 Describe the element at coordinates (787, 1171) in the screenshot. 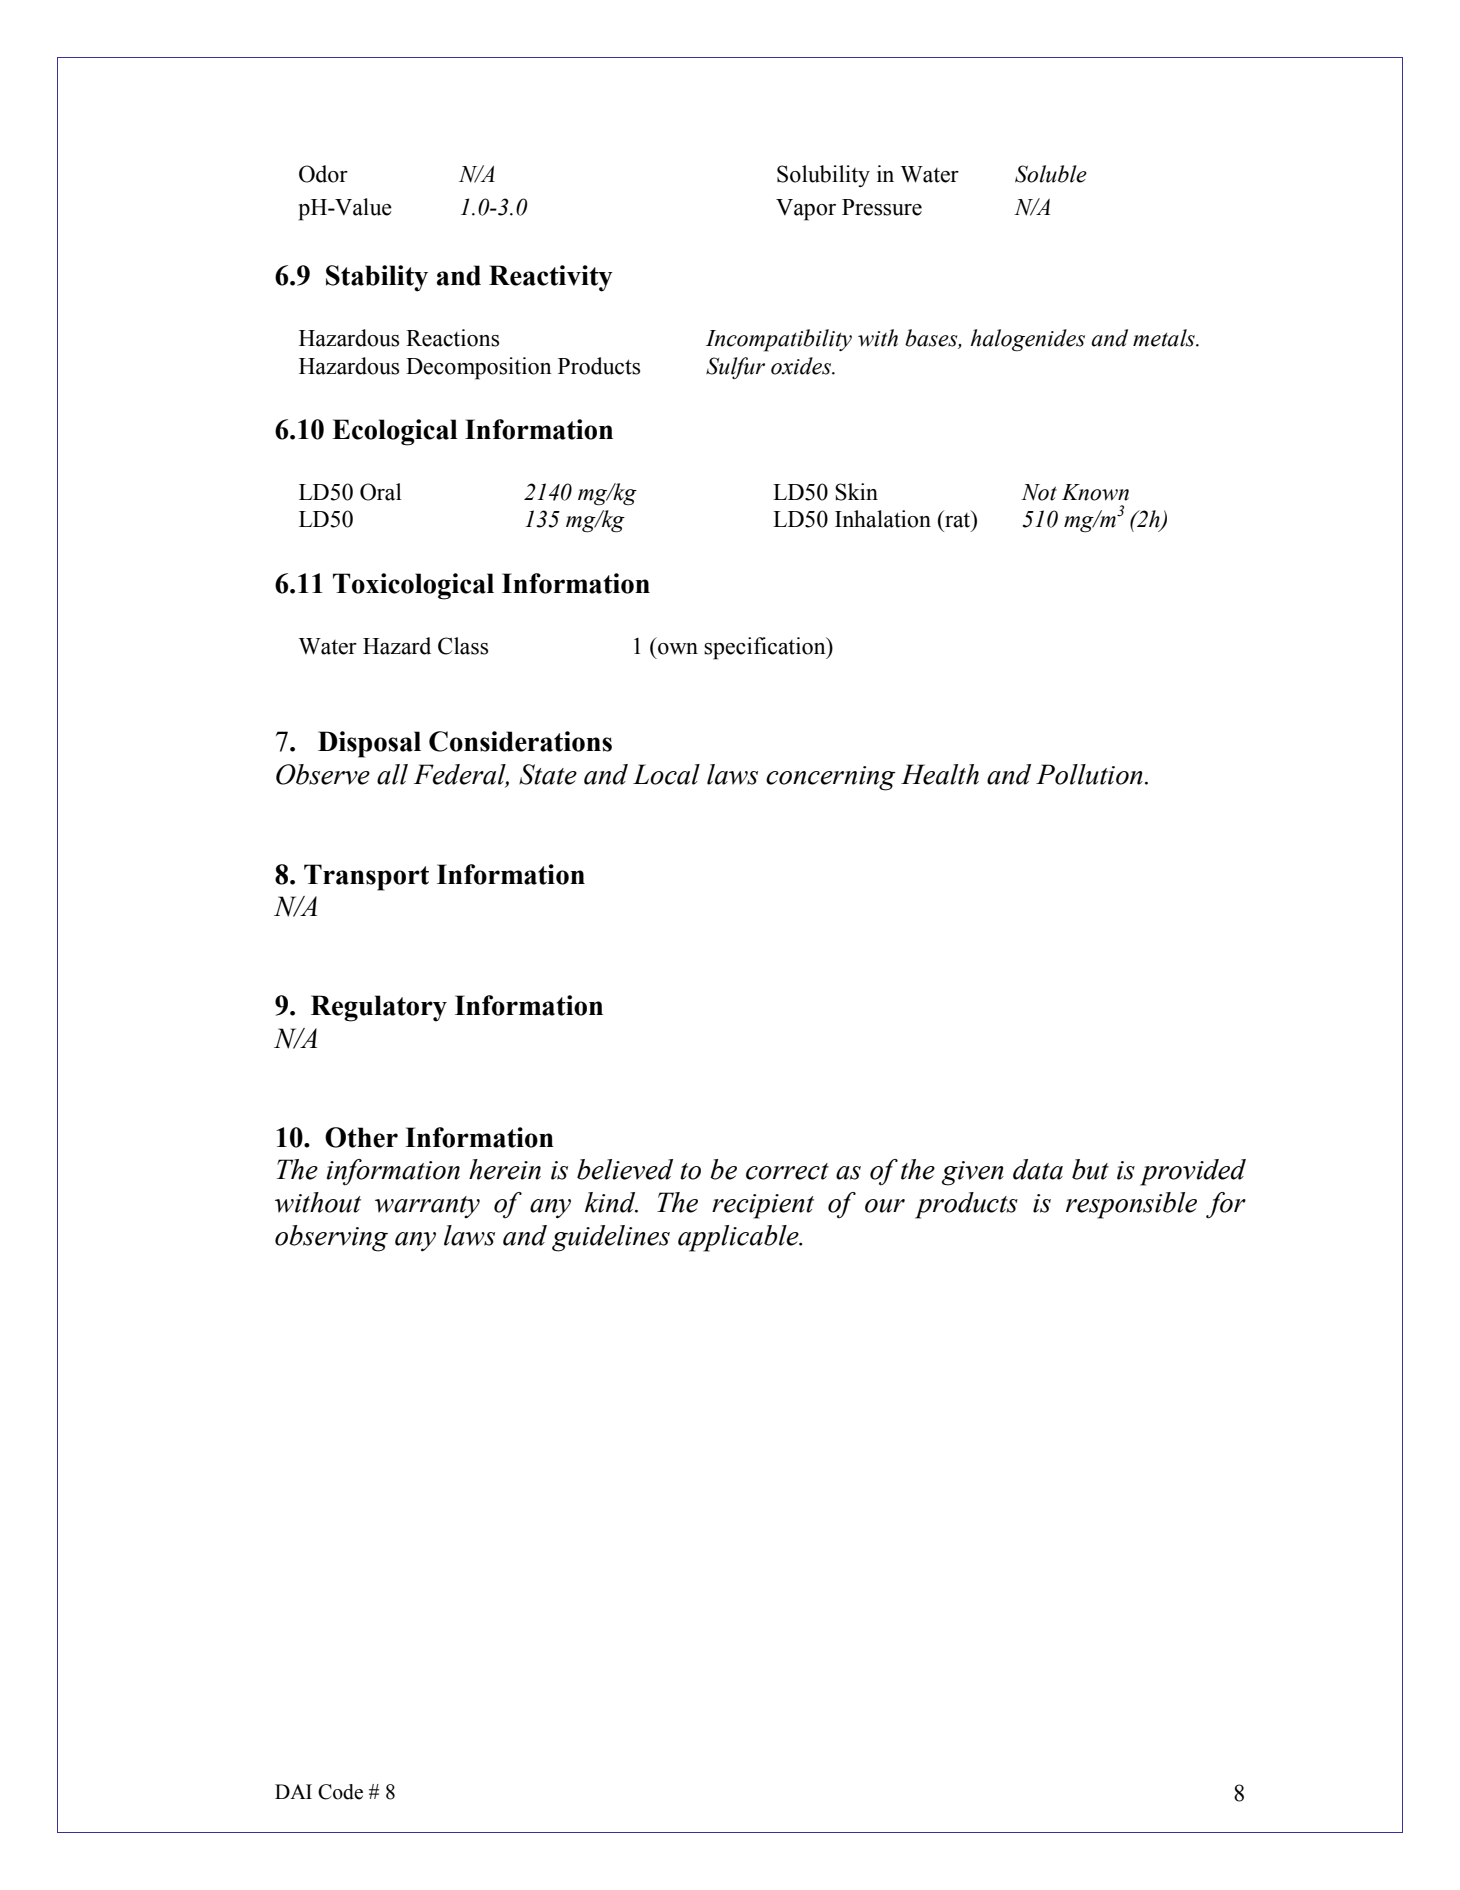

I see `correct` at that location.
